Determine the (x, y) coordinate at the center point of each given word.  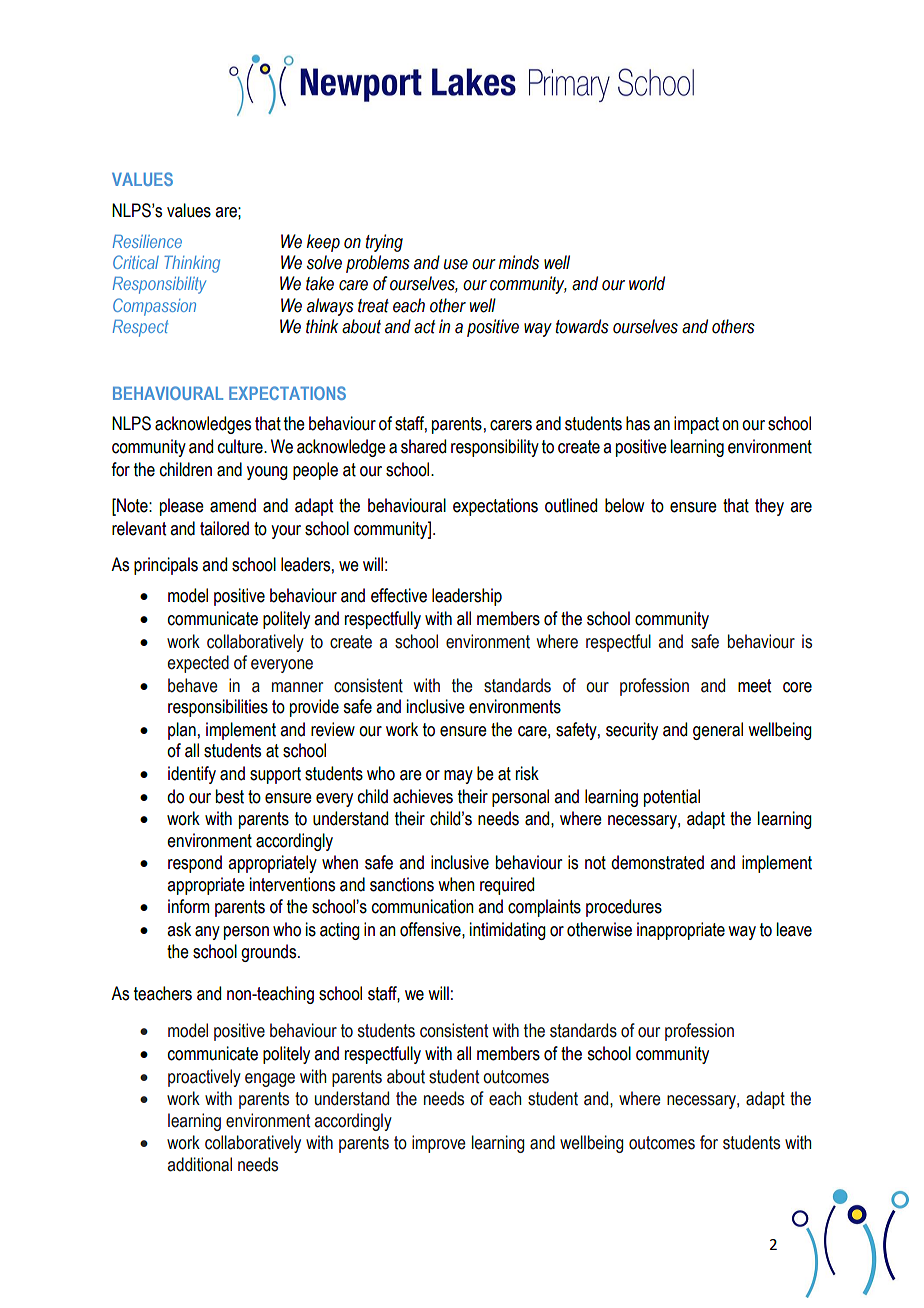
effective (399, 595)
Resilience (147, 241)
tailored (224, 528)
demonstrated (657, 862)
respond (195, 864)
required (507, 886)
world (647, 283)
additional (200, 1164)
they (769, 507)
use (456, 264)
